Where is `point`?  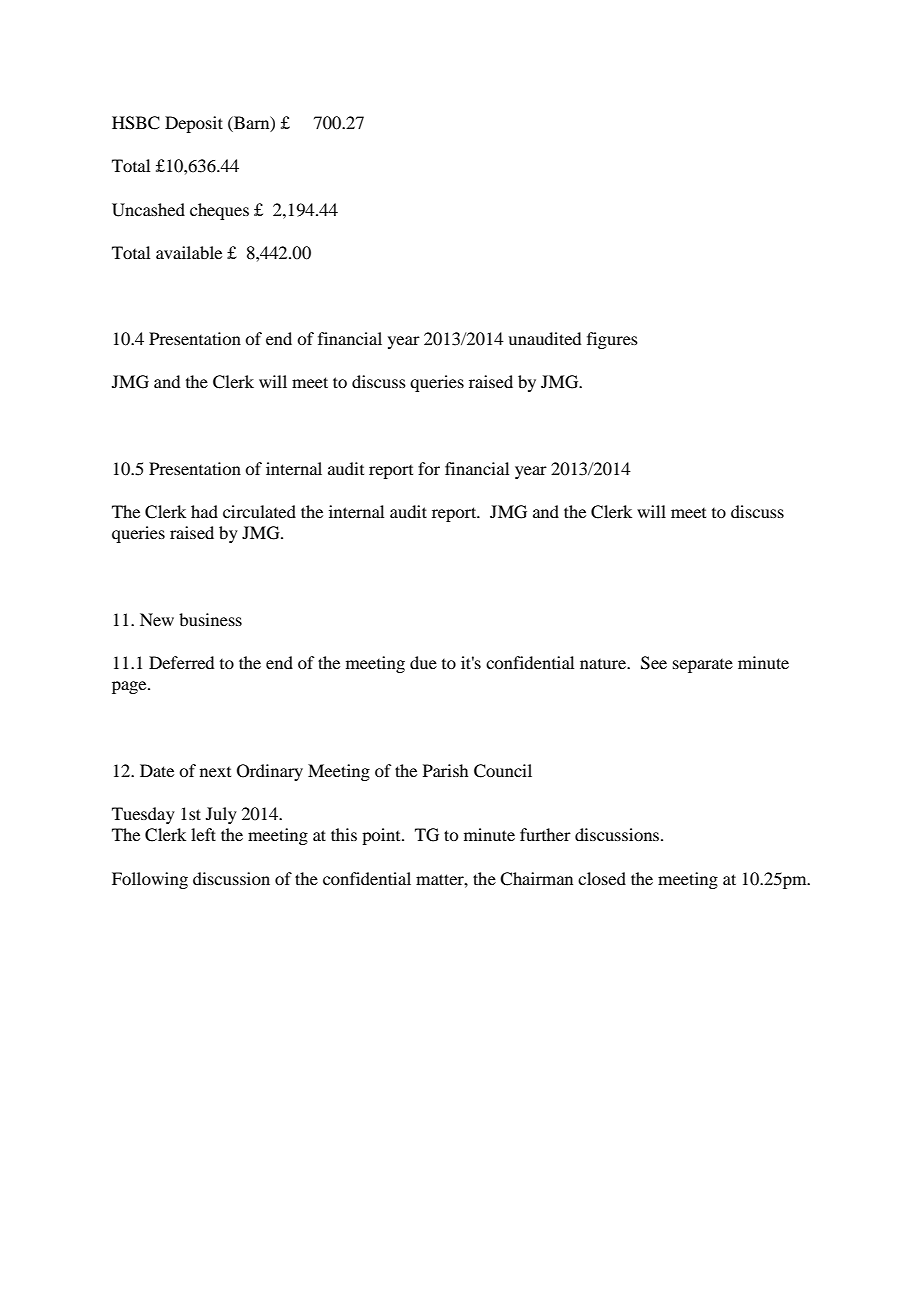 point is located at coordinates (382, 836).
